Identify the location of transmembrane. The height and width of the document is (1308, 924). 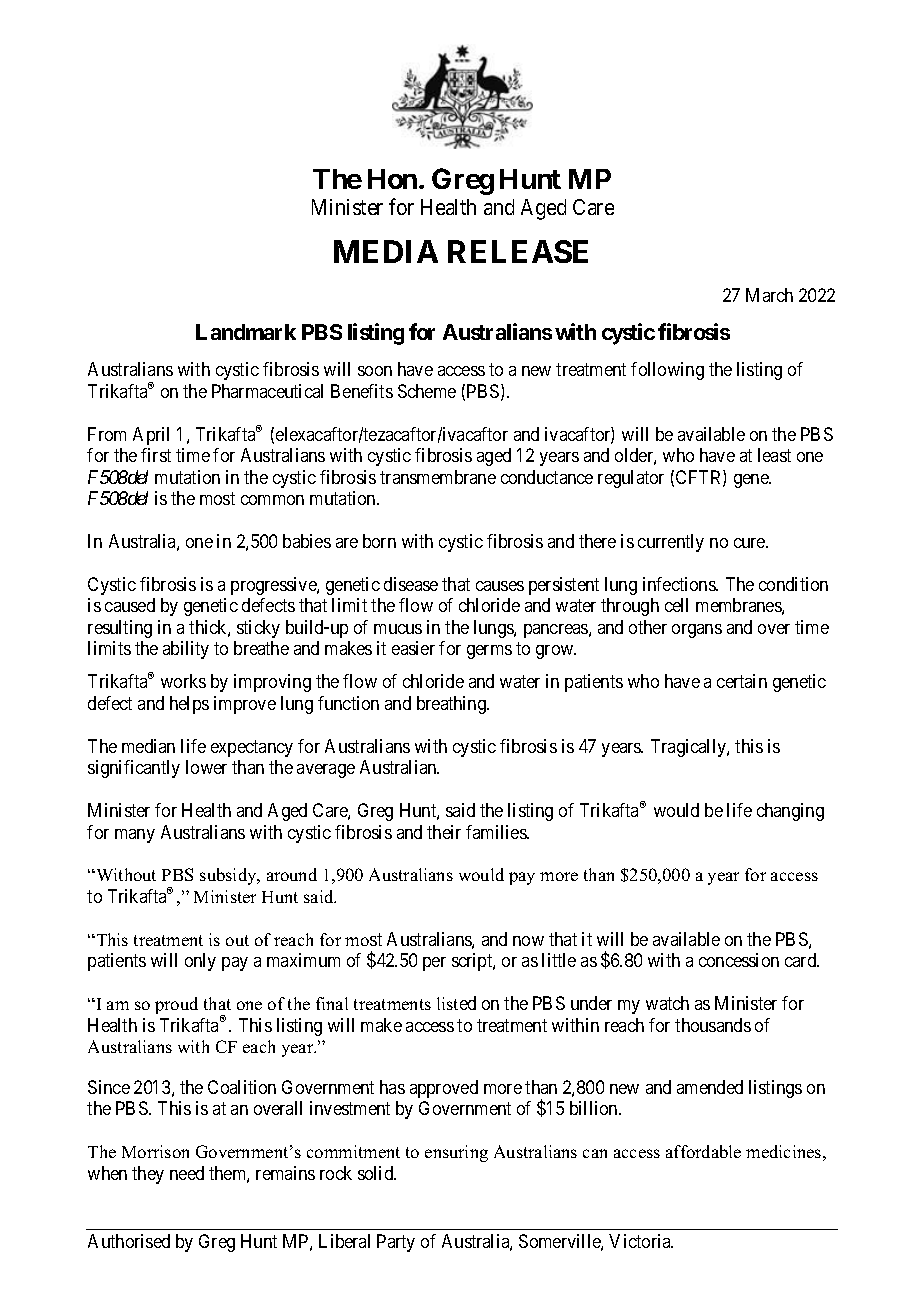
(438, 477).
